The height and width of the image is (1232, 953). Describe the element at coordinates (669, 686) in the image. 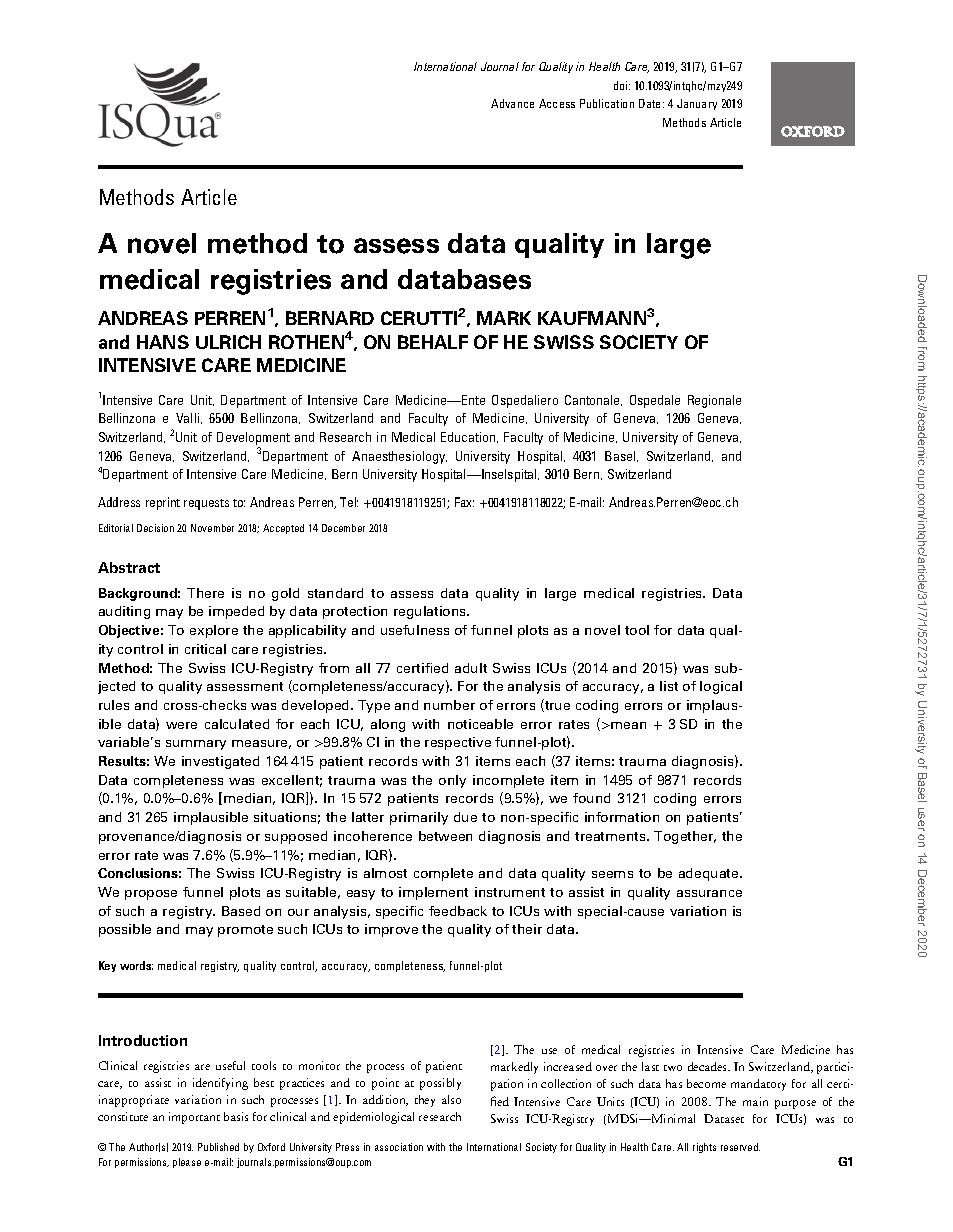

I see `list` at that location.
